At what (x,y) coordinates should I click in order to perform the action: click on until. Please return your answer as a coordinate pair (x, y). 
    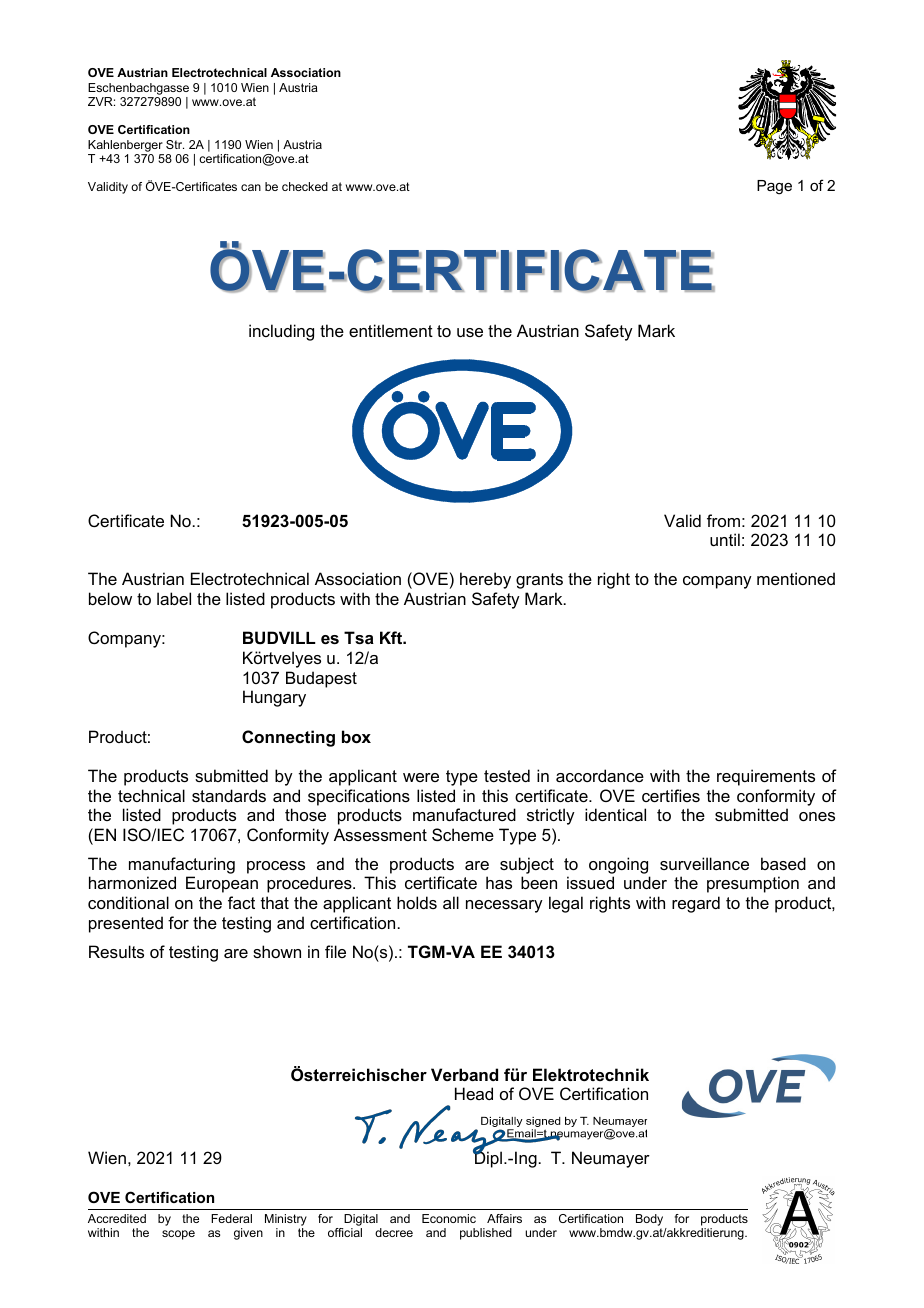
    Looking at the image, I should click on (725, 539).
